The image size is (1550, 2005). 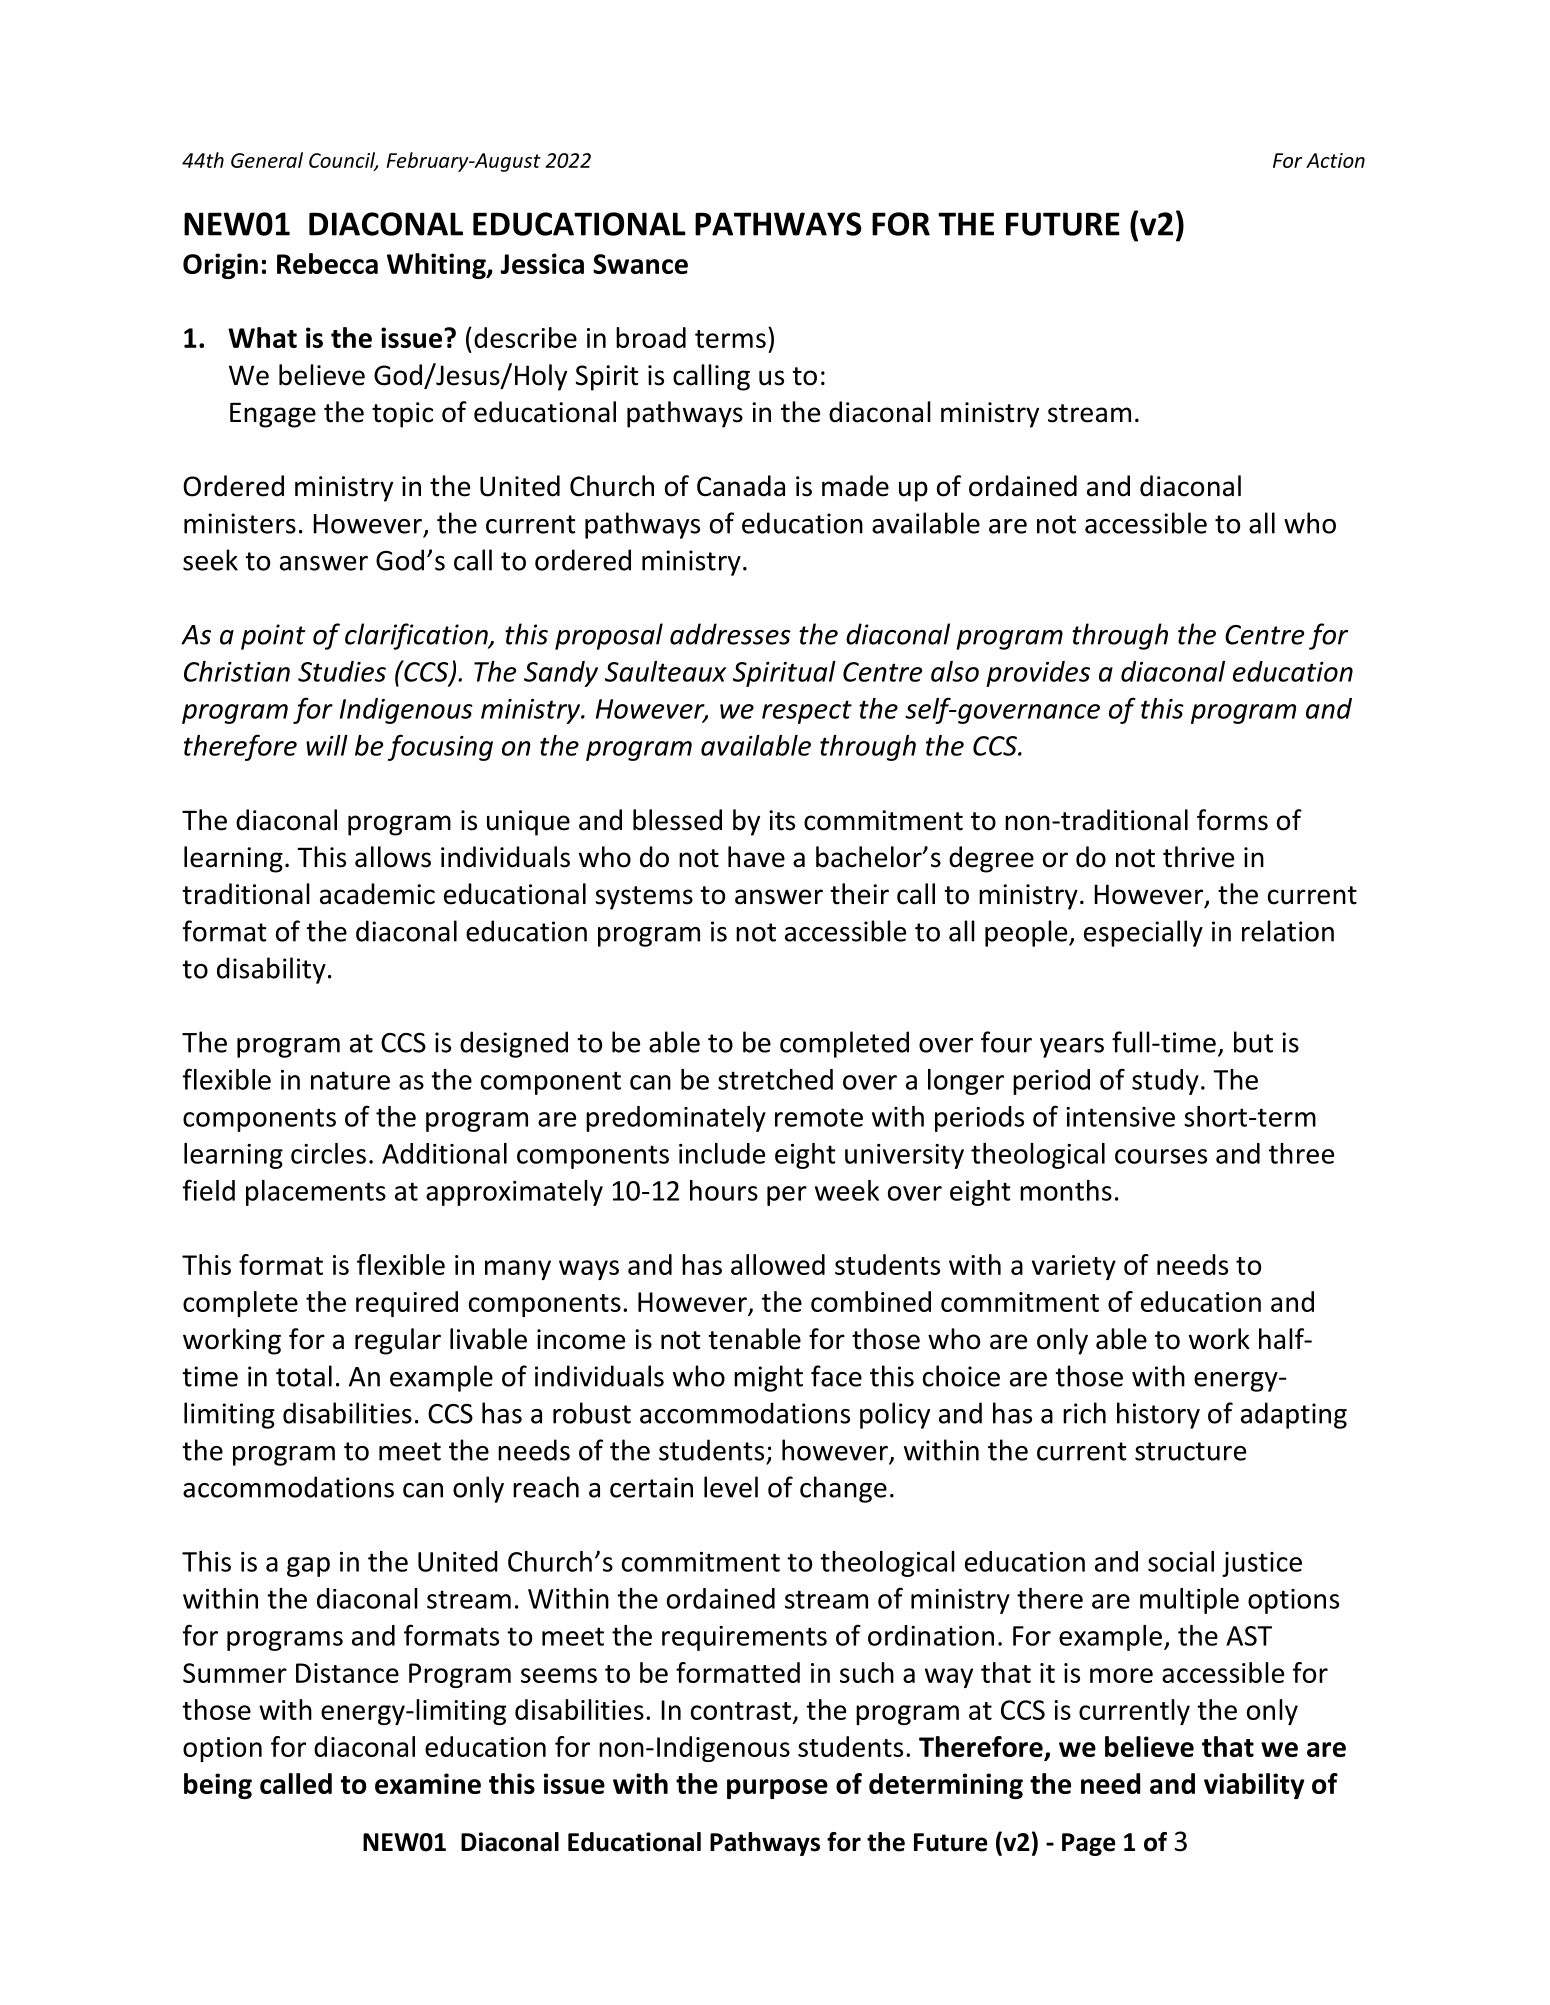 I want to click on Action, so click(x=1335, y=160).
